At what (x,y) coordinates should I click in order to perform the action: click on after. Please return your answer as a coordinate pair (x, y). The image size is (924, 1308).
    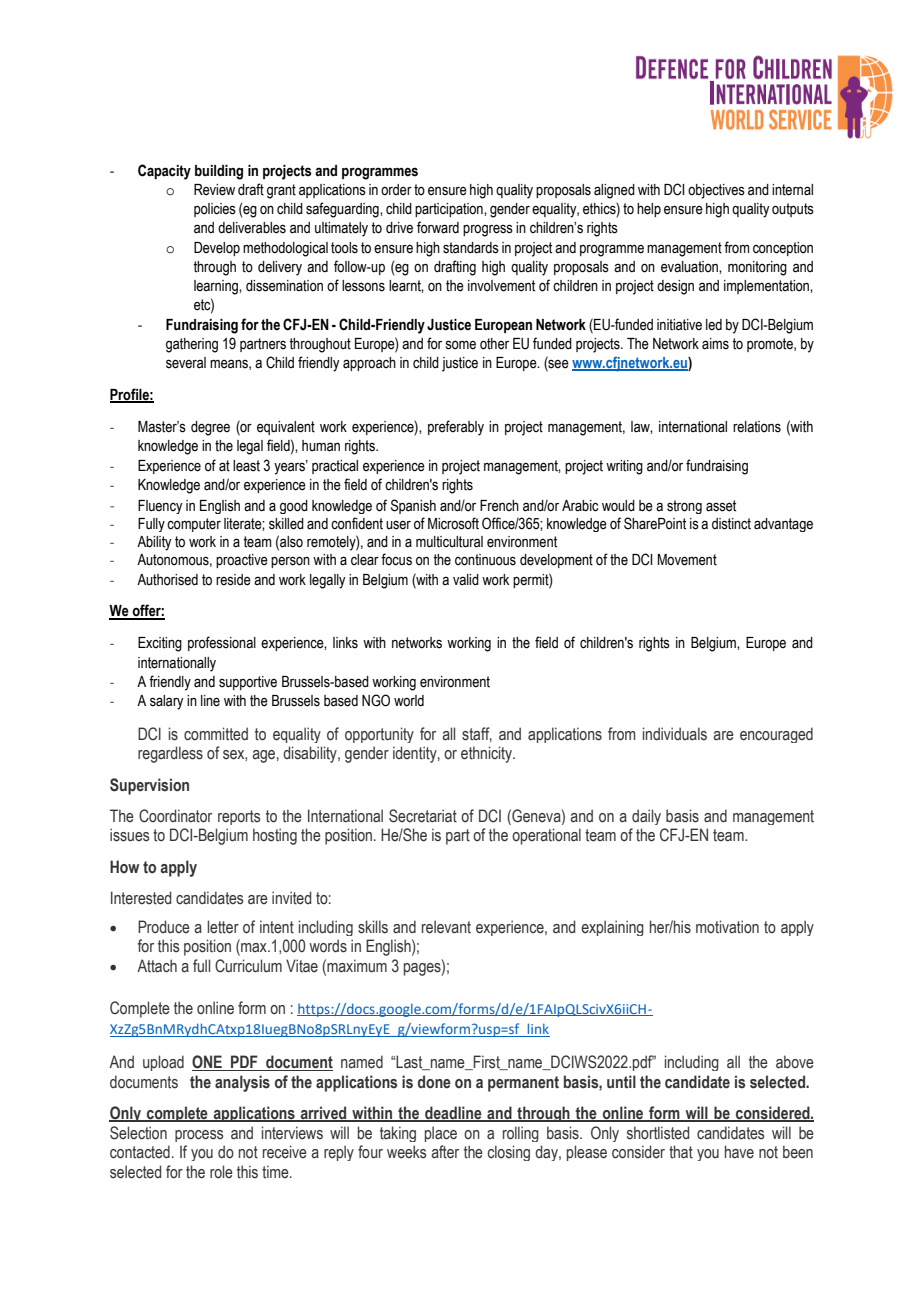
    Looking at the image, I should click on (445, 1152).
